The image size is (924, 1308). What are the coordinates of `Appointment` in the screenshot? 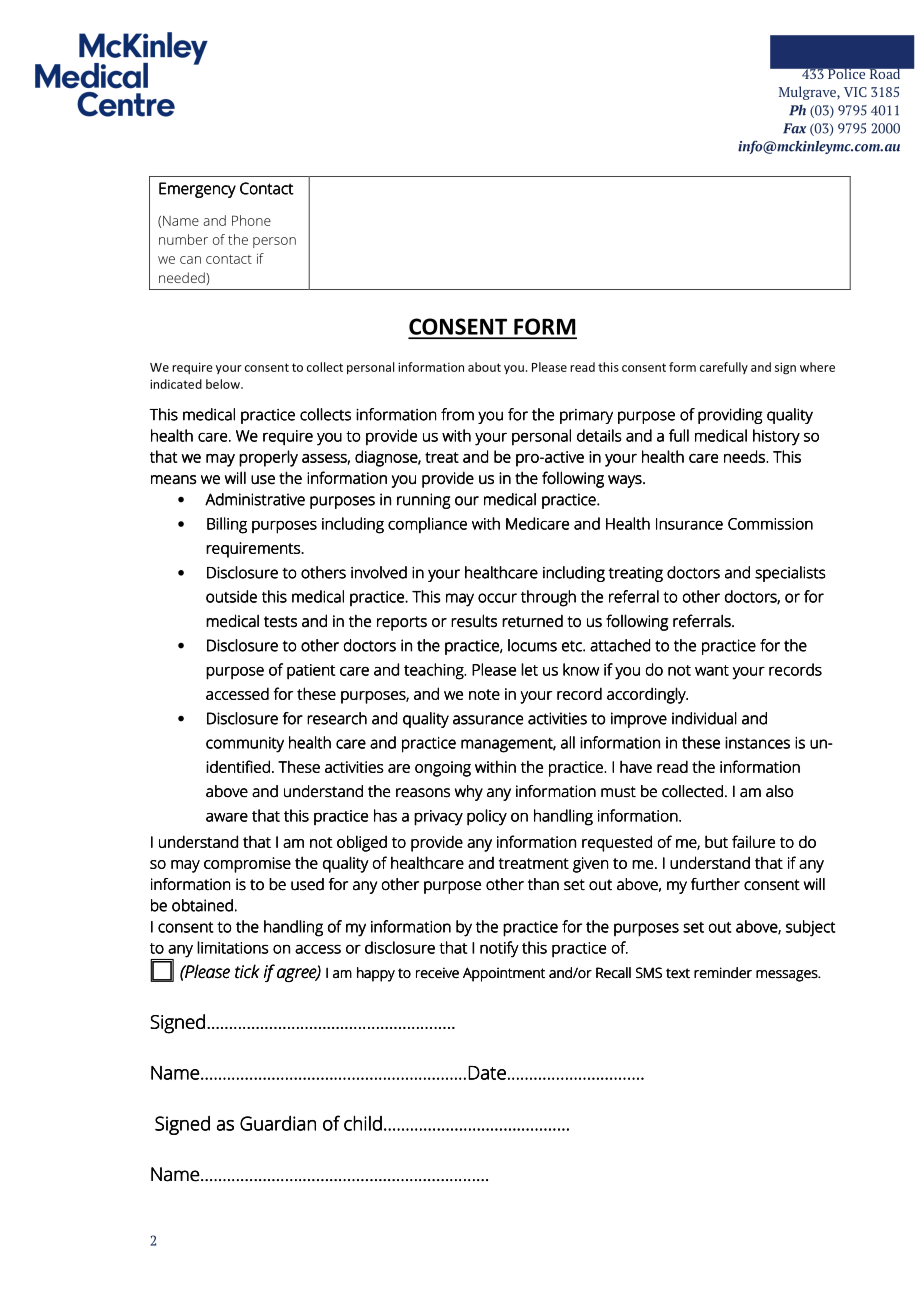 It's located at (504, 974).
